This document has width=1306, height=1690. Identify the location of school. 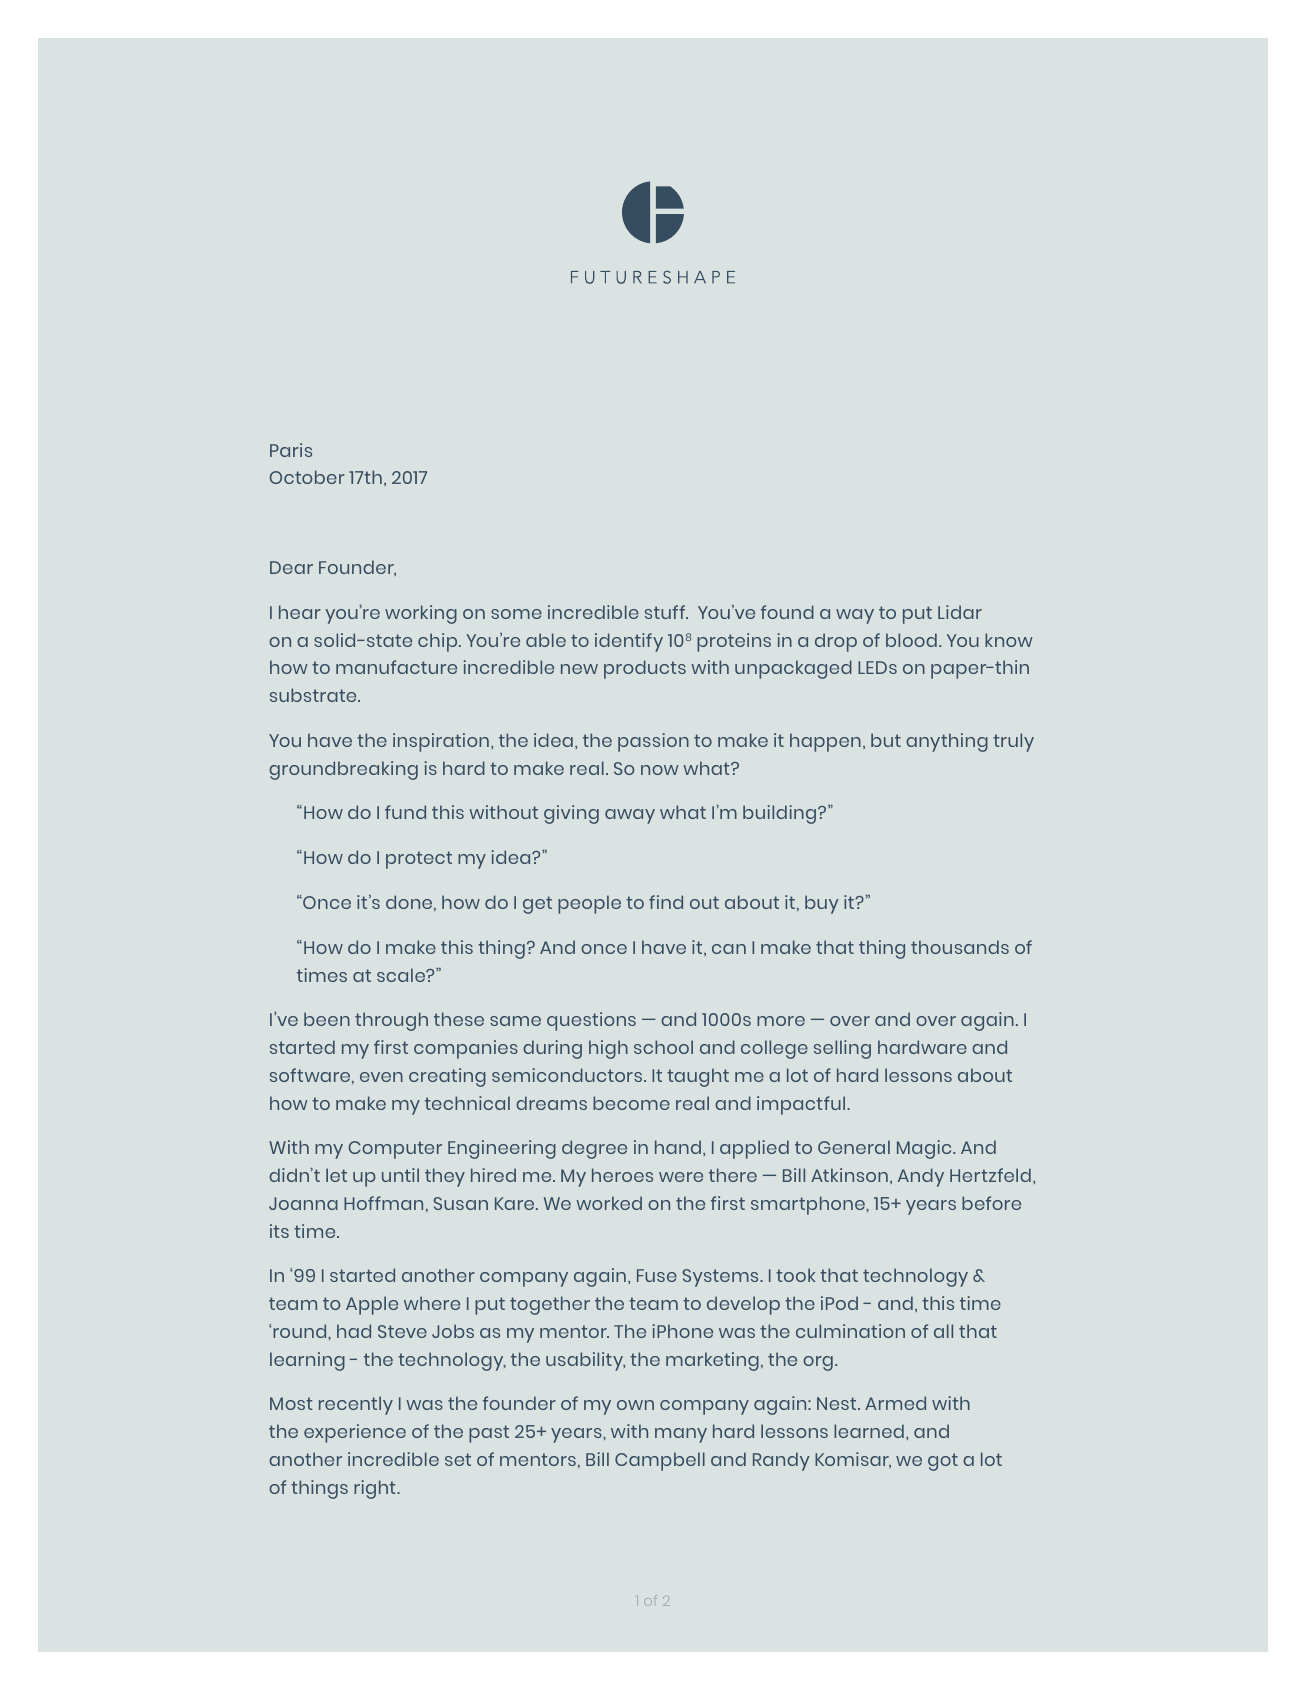
(663, 1047).
